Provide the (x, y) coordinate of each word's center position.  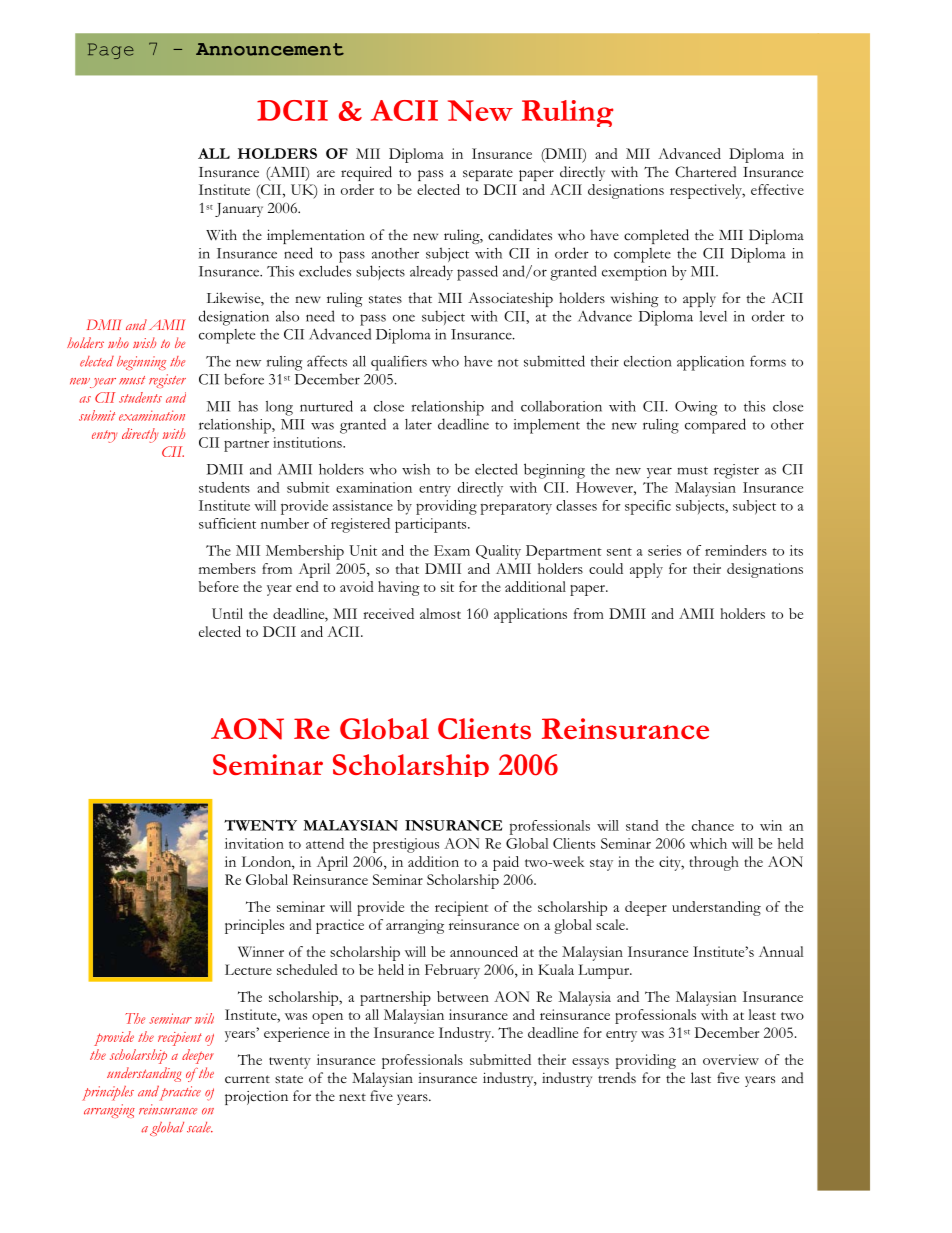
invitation (254, 843)
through (714, 863)
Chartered (706, 172)
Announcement (270, 49)
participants (432, 525)
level (713, 316)
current (247, 1079)
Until (227, 613)
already (431, 272)
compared (715, 426)
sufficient (227, 523)
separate (488, 175)
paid (506, 863)
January (239, 210)
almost (440, 613)
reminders (736, 550)
